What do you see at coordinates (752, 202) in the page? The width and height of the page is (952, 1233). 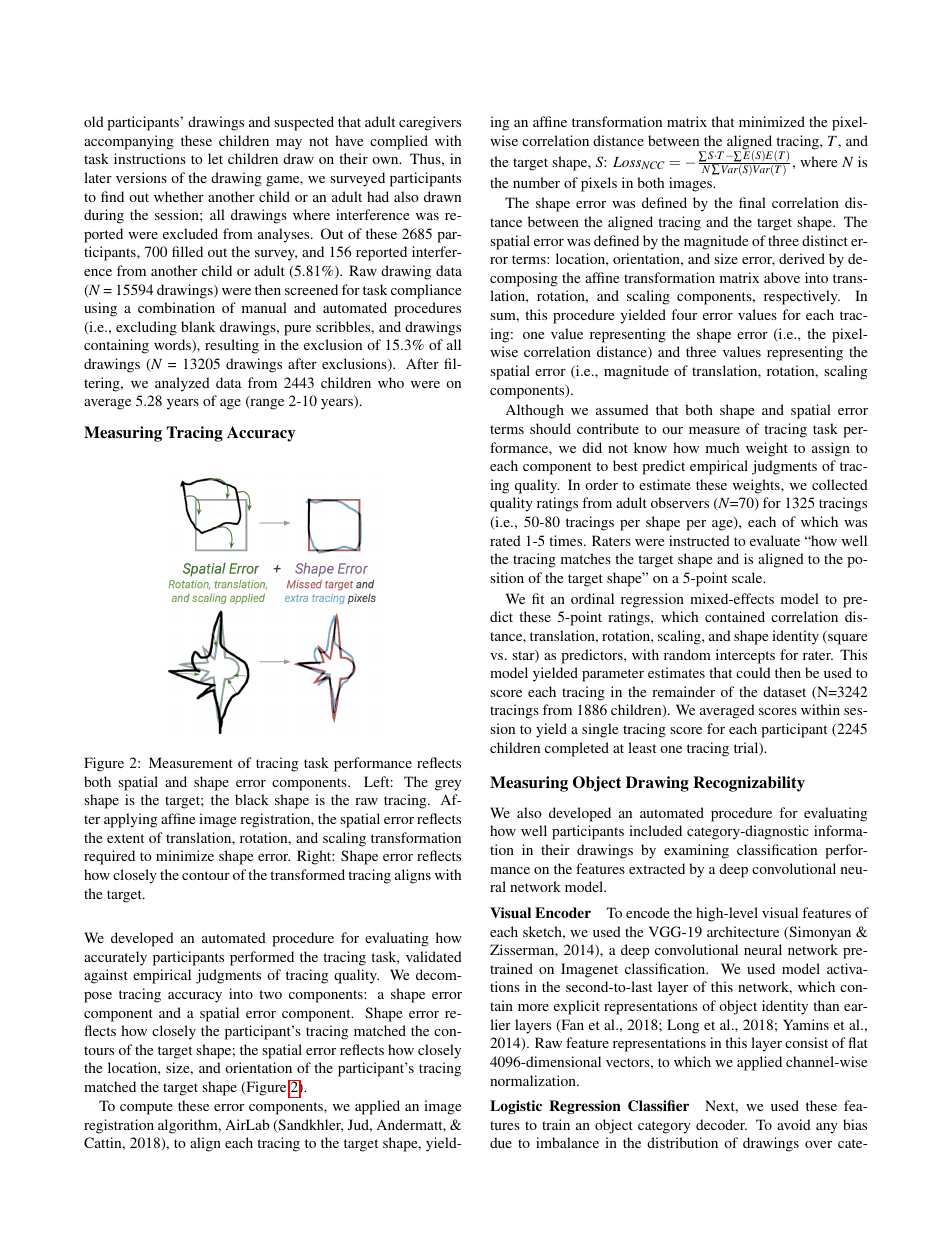 I see `final` at bounding box center [752, 202].
